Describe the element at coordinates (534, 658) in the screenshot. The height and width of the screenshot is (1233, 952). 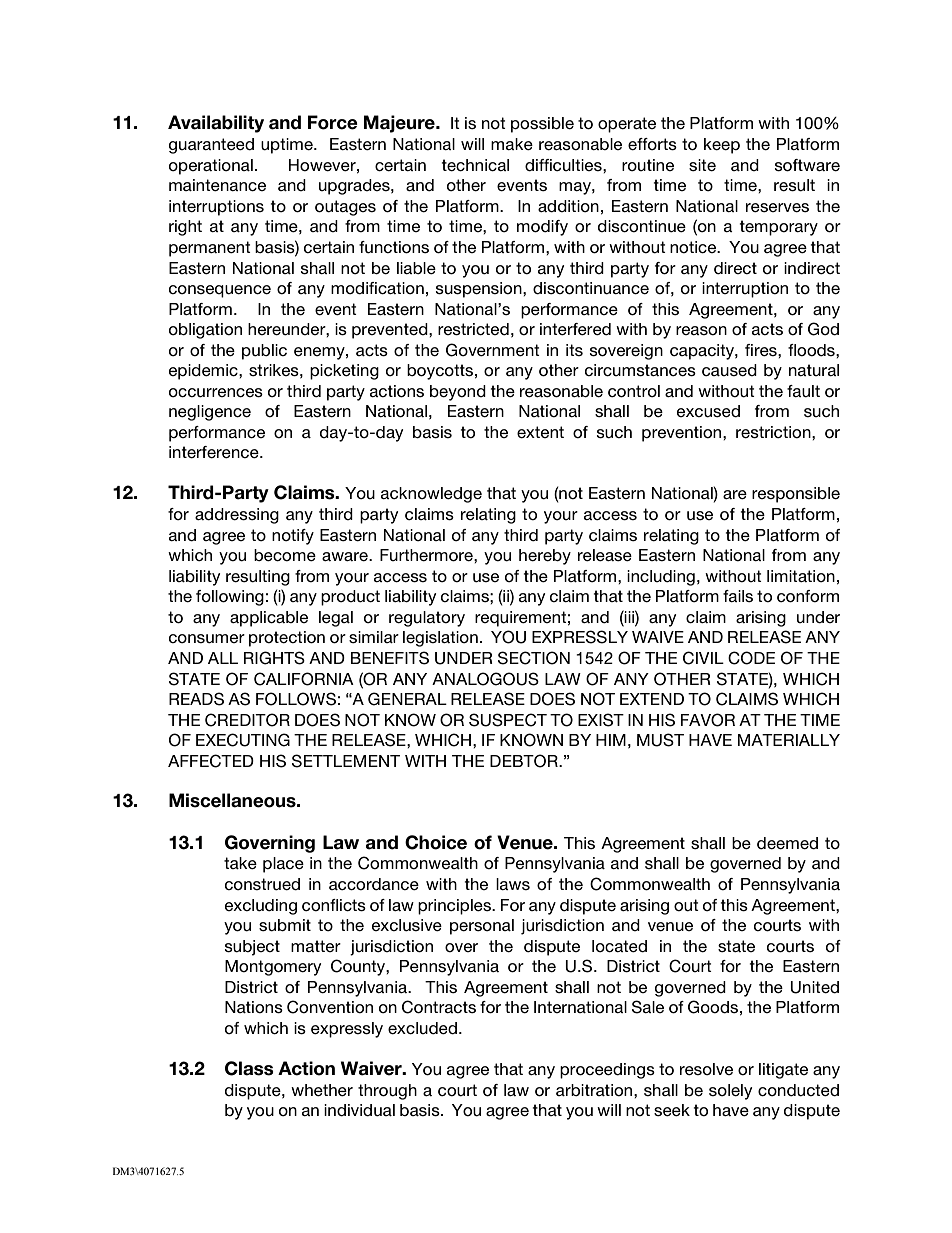
I see `SECTION` at that location.
